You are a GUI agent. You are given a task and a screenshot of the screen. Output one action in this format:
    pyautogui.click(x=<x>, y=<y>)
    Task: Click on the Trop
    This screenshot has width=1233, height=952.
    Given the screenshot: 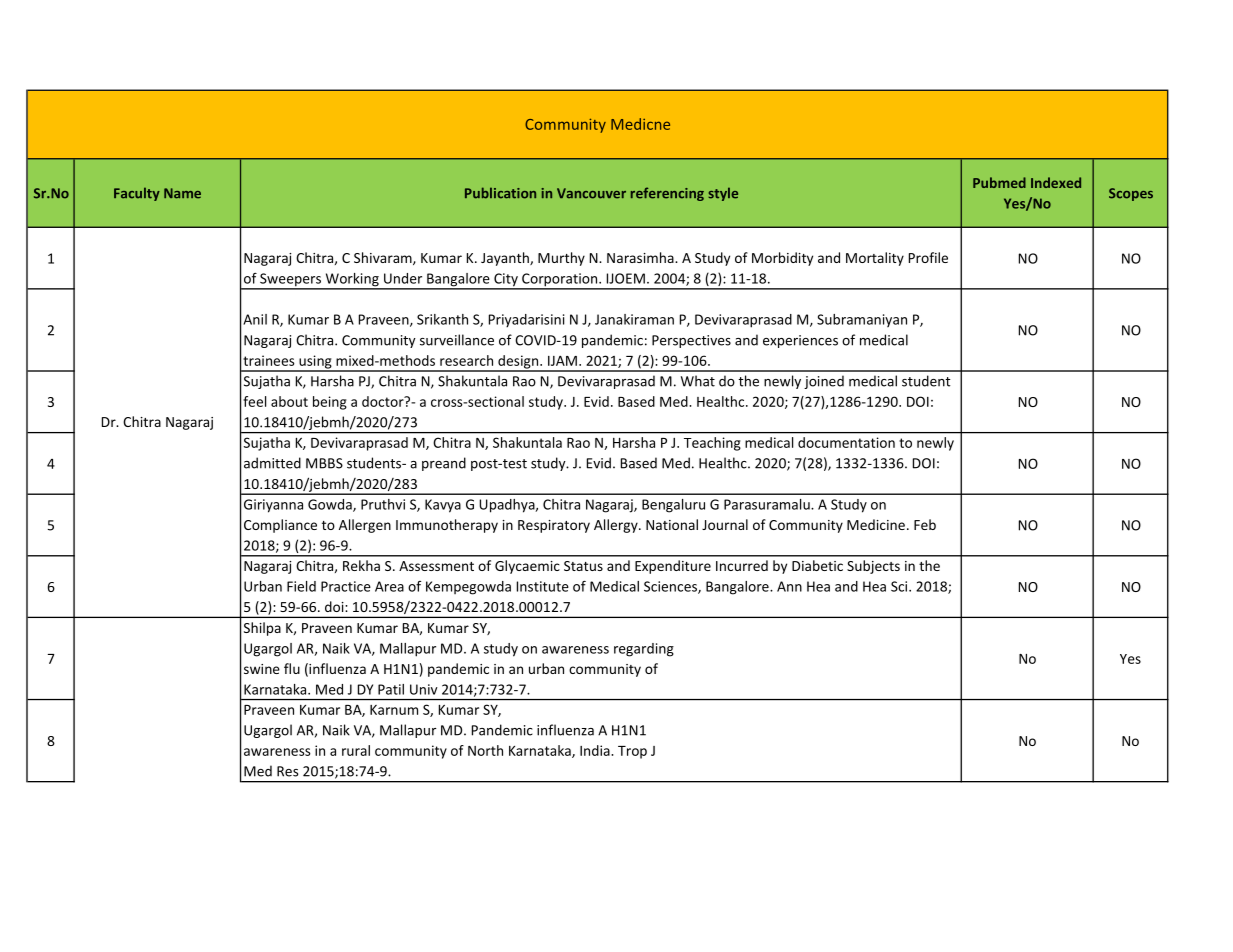 What is the action you would take?
    pyautogui.click(x=632, y=752)
